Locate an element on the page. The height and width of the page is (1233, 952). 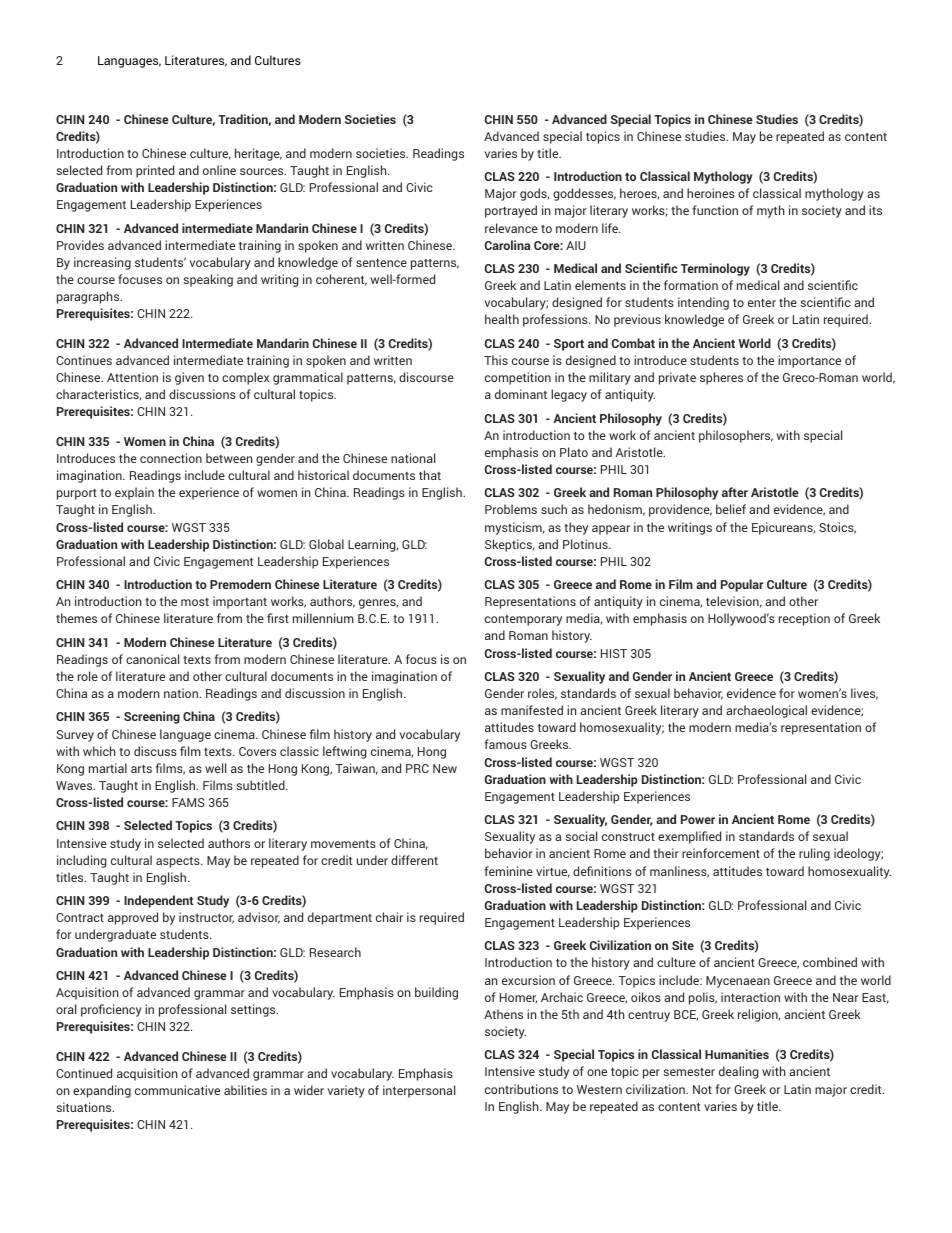
communicative is located at coordinates (177, 1090).
